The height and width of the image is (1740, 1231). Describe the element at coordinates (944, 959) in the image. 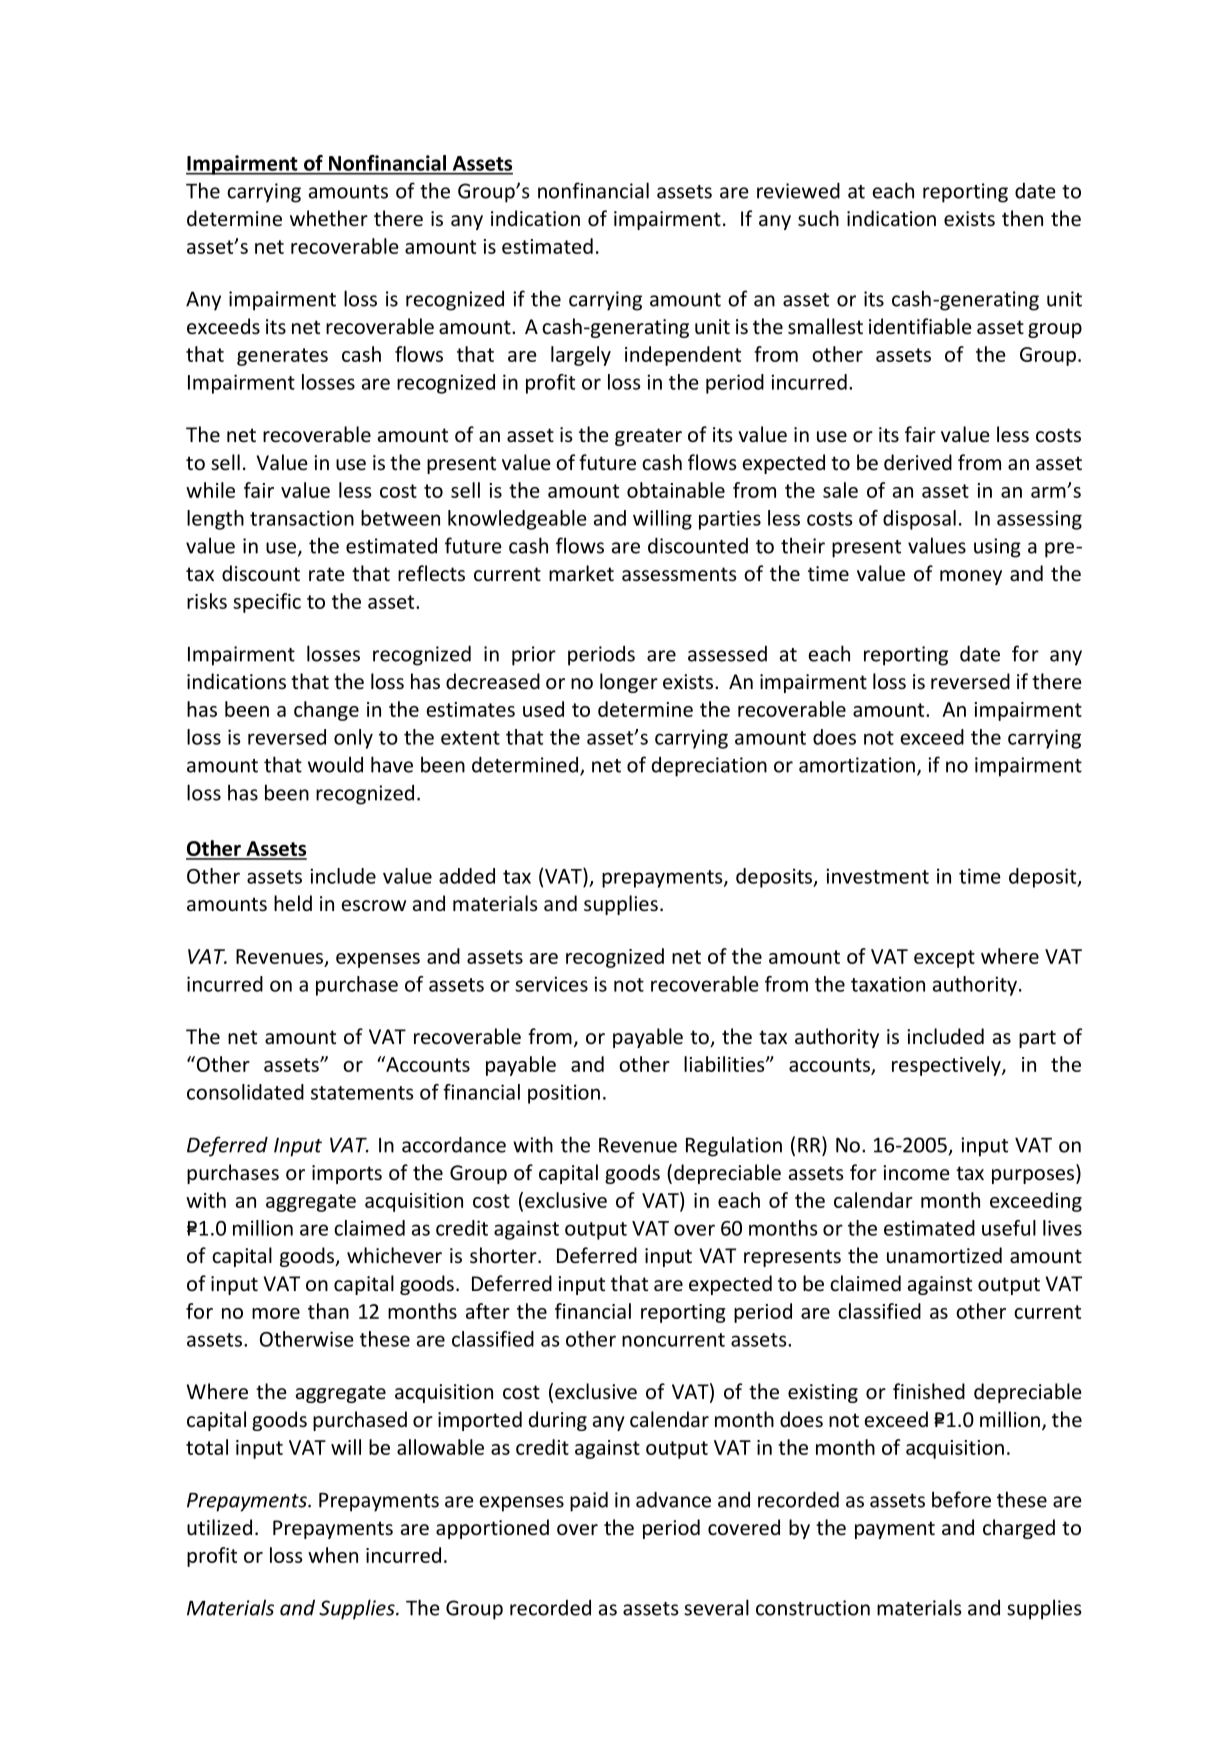

I see `except` at that location.
